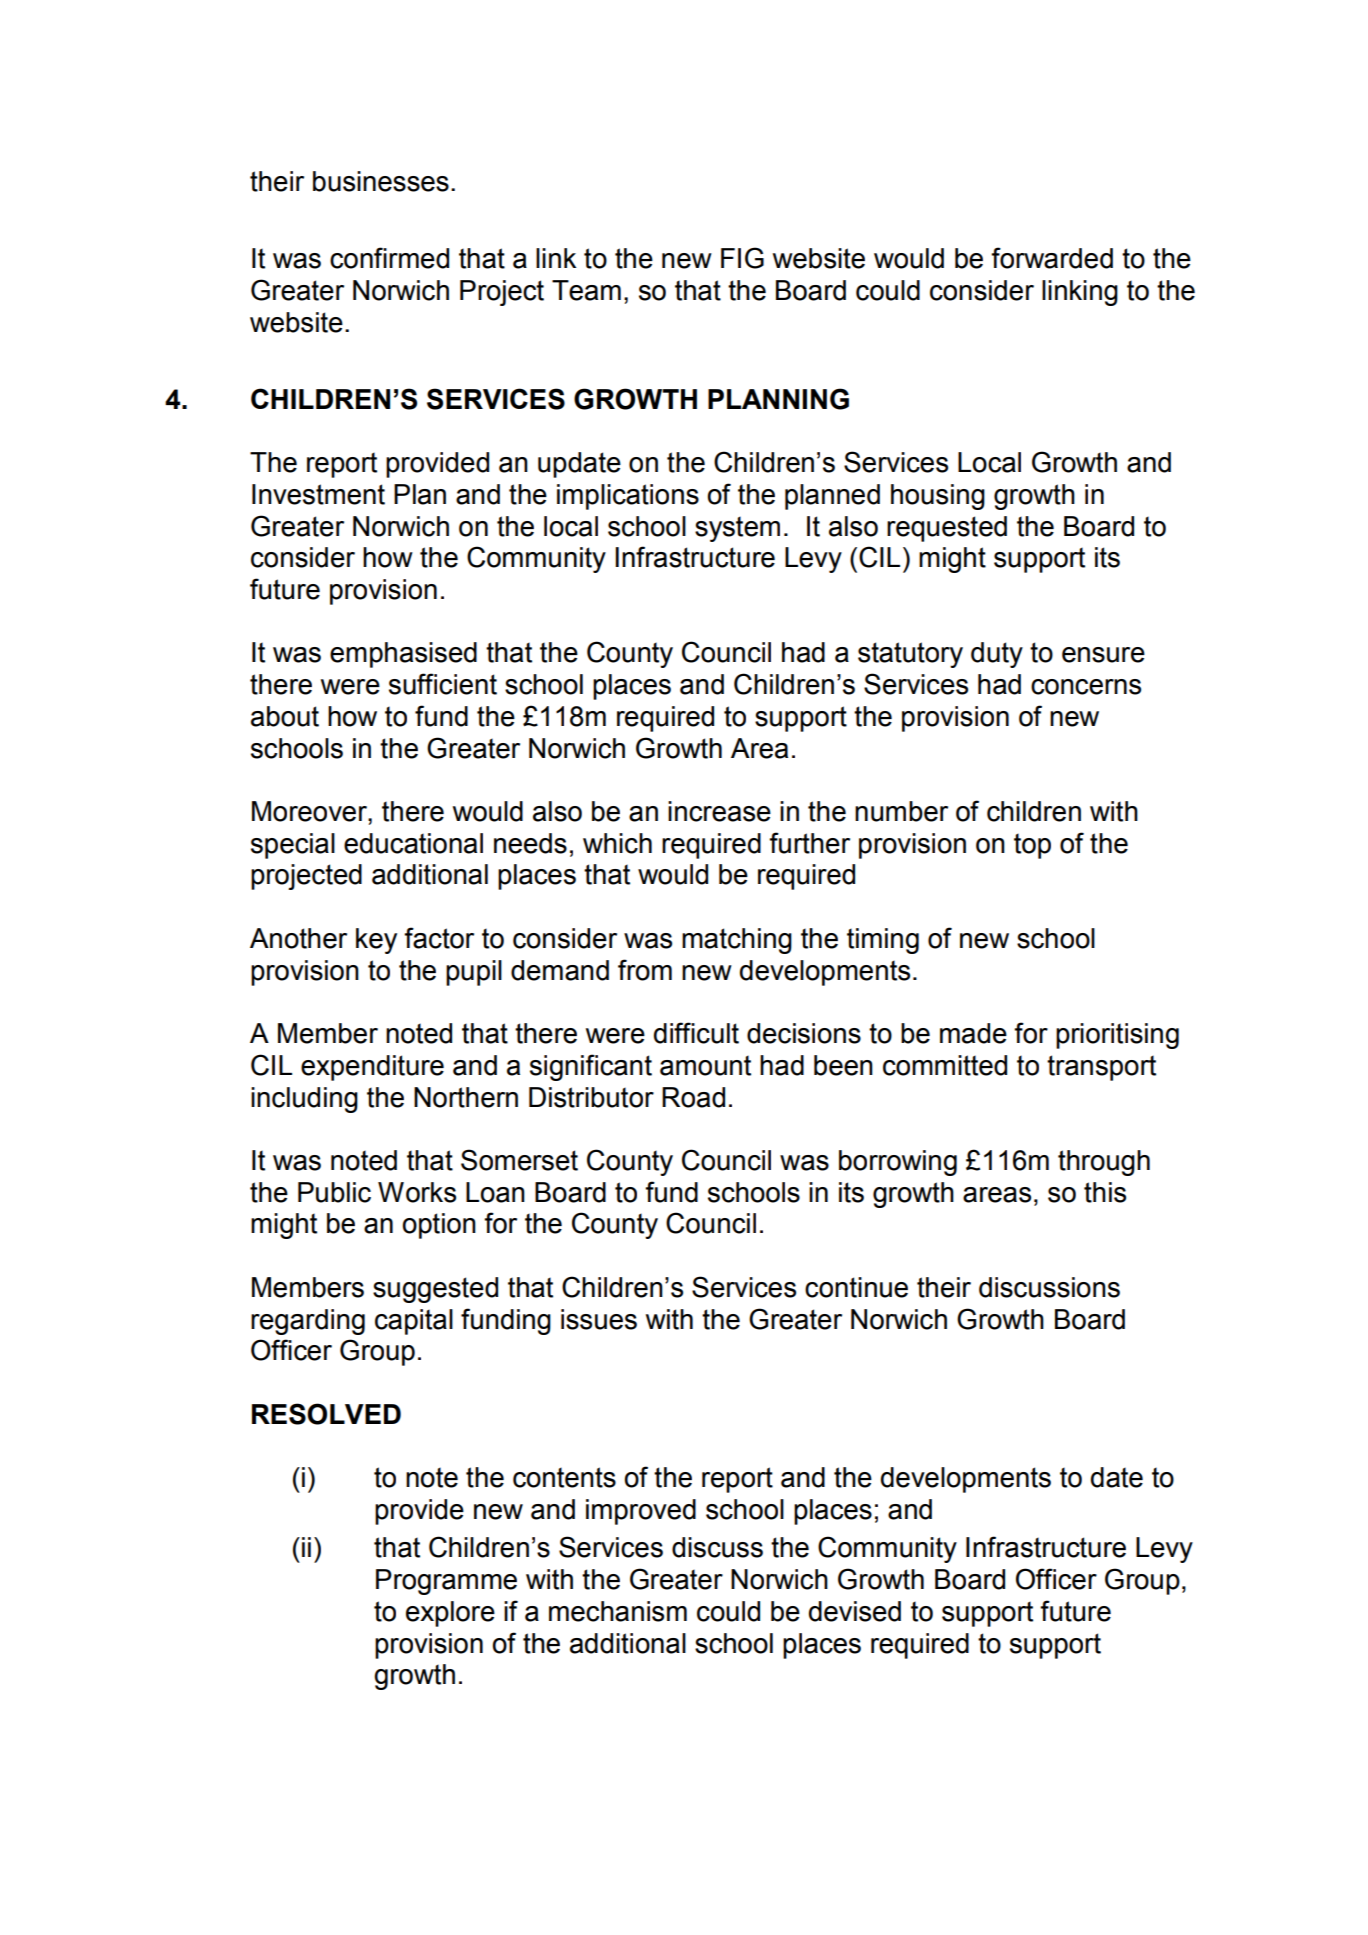  Describe the element at coordinates (742, 258) in the screenshot. I see `FIG` at that location.
